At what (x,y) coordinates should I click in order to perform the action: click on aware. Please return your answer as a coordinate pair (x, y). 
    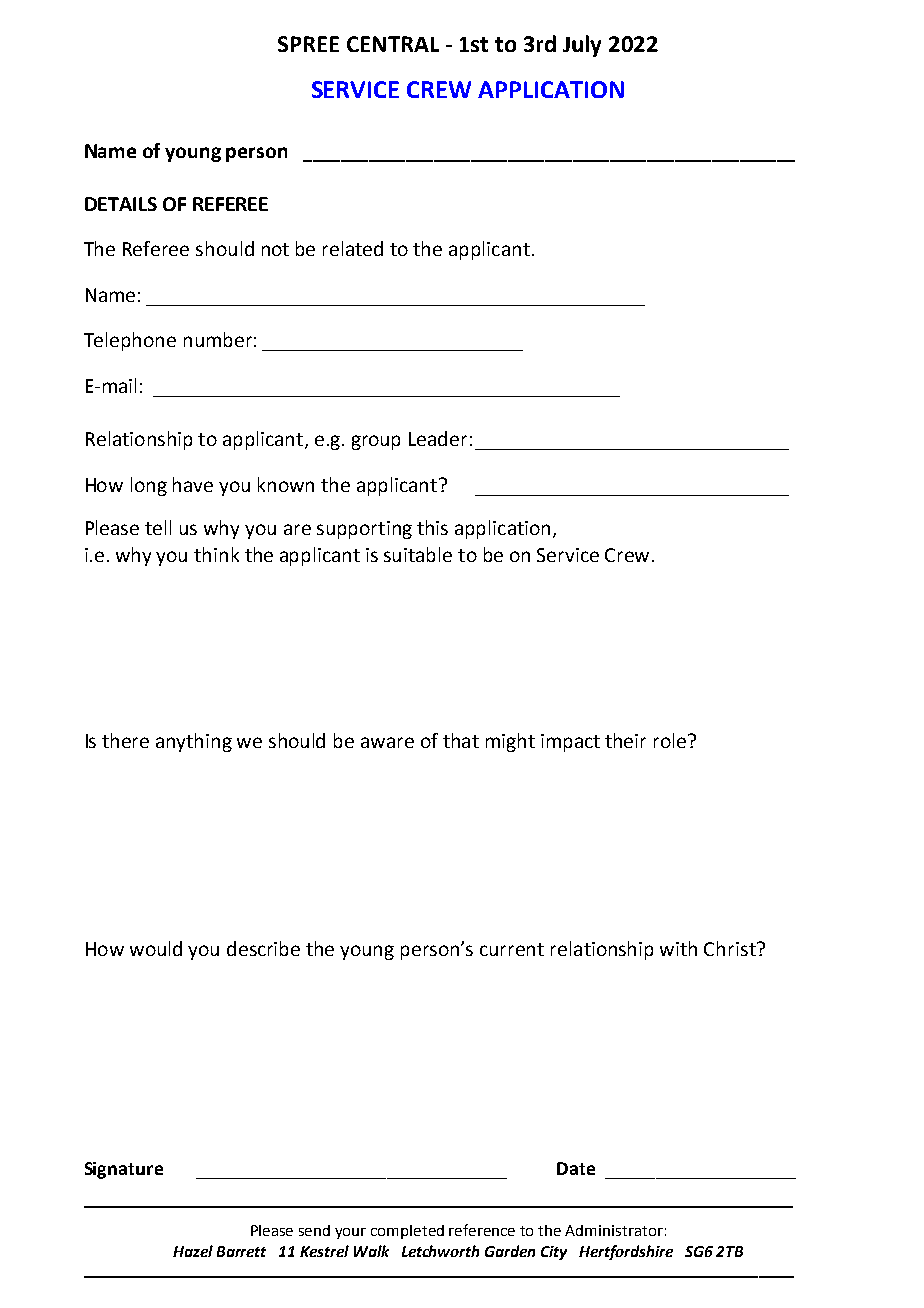
    Looking at the image, I should click on (387, 742).
